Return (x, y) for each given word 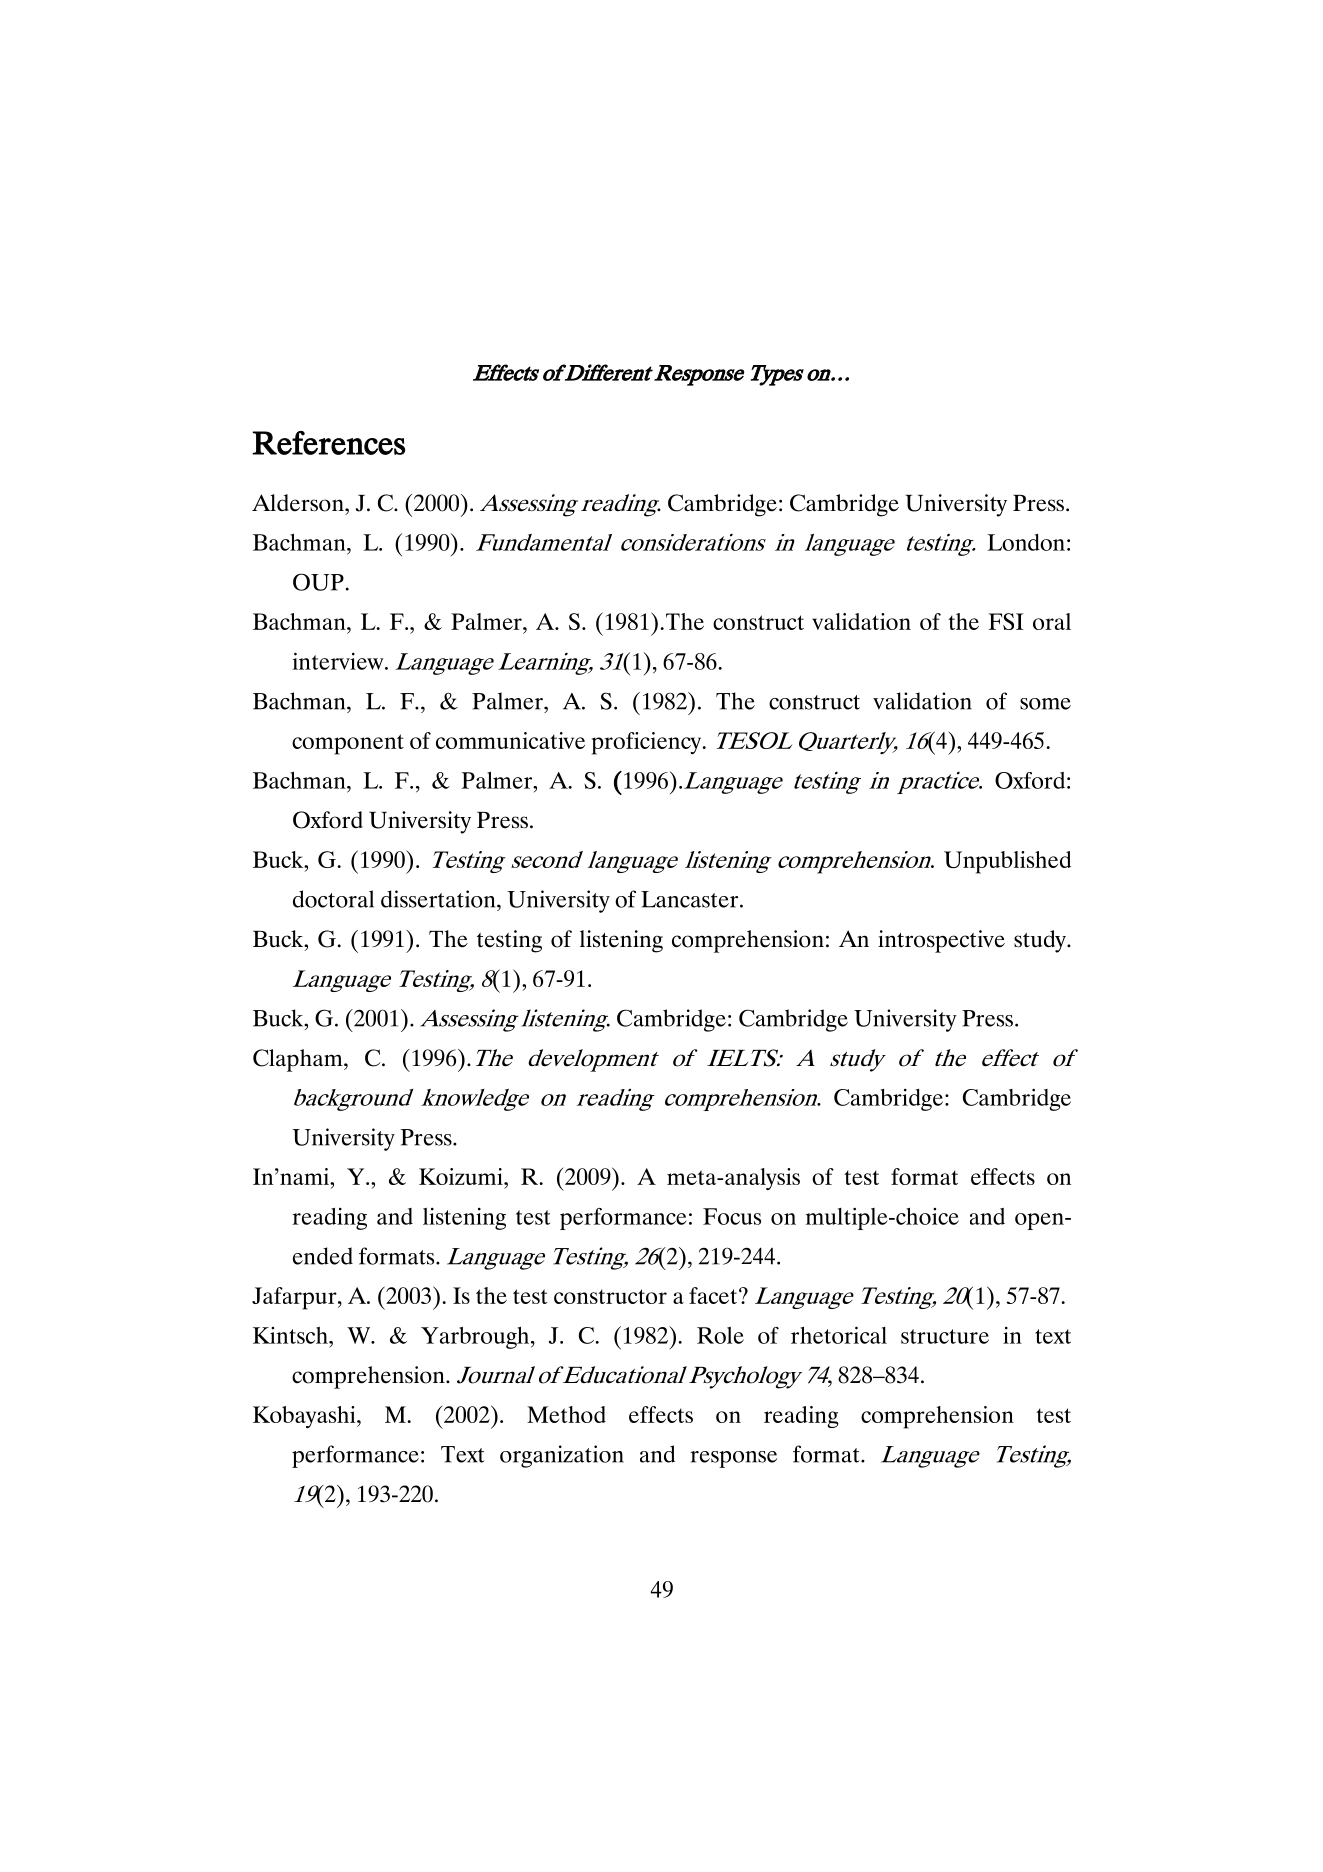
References (328, 443)
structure (945, 1336)
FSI (1005, 621)
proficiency (648, 743)
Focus (732, 1216)
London (1026, 542)
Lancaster (691, 899)
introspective (941, 941)
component (348, 744)
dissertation (439, 899)
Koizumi (462, 1176)
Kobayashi (305, 1417)
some (1045, 704)
